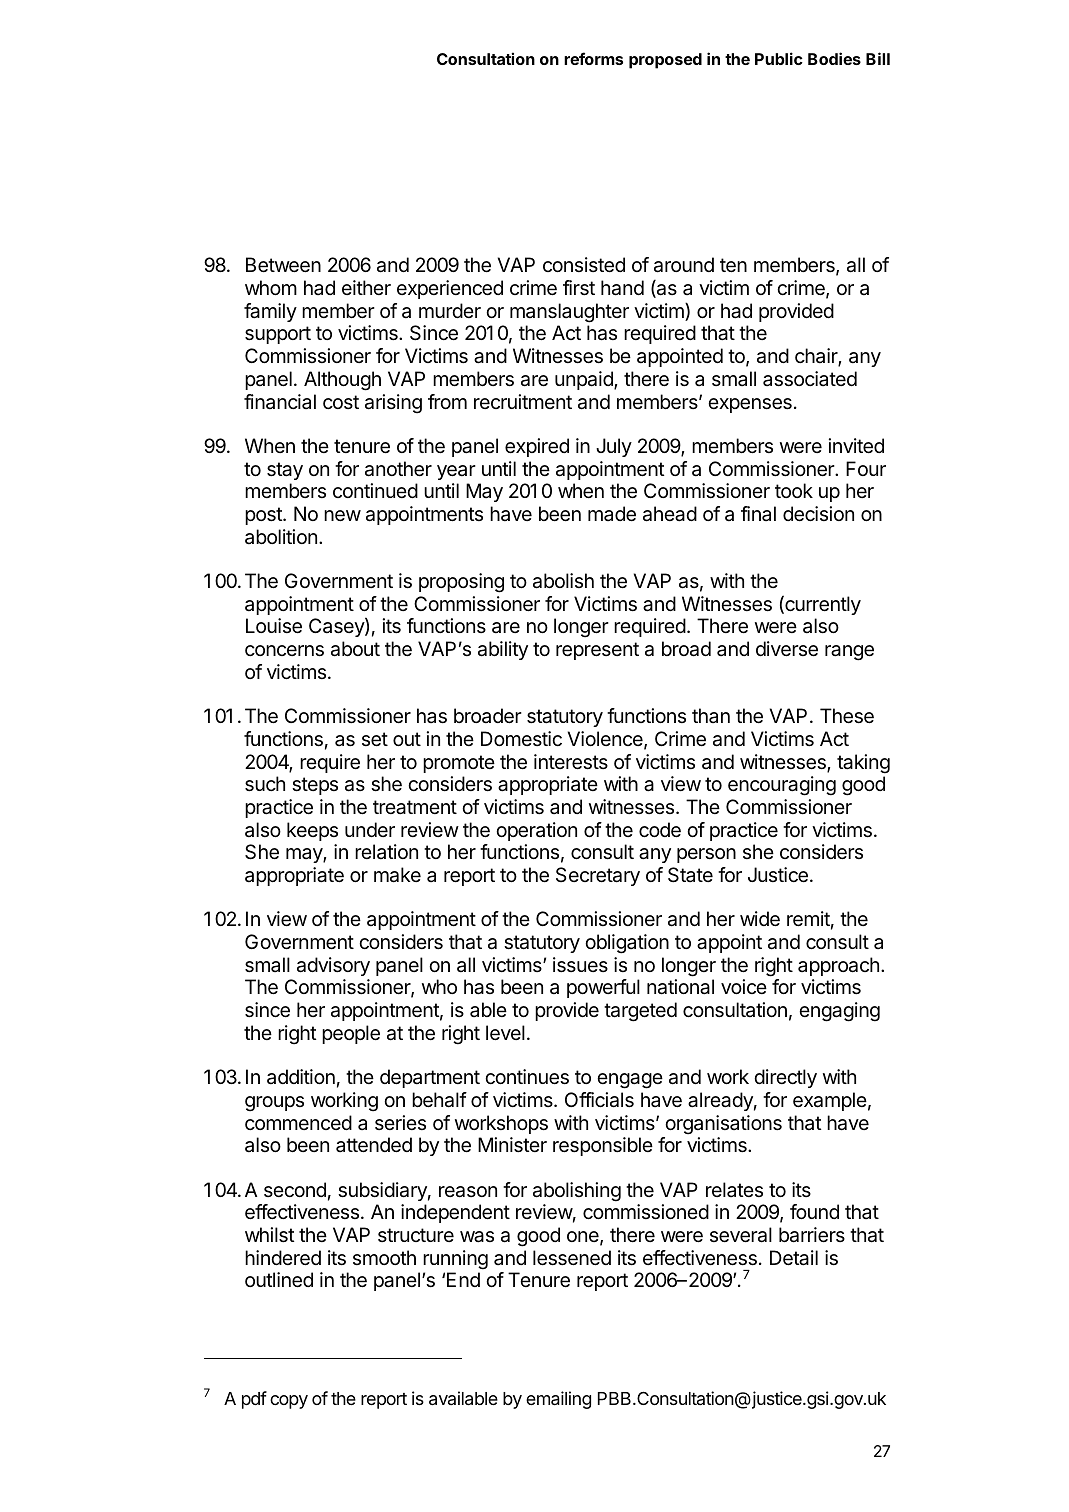 Image resolution: width=1069 pixels, height=1512 pixels. What do you see at coordinates (283, 265) in the page?
I see `Between` at bounding box center [283, 265].
